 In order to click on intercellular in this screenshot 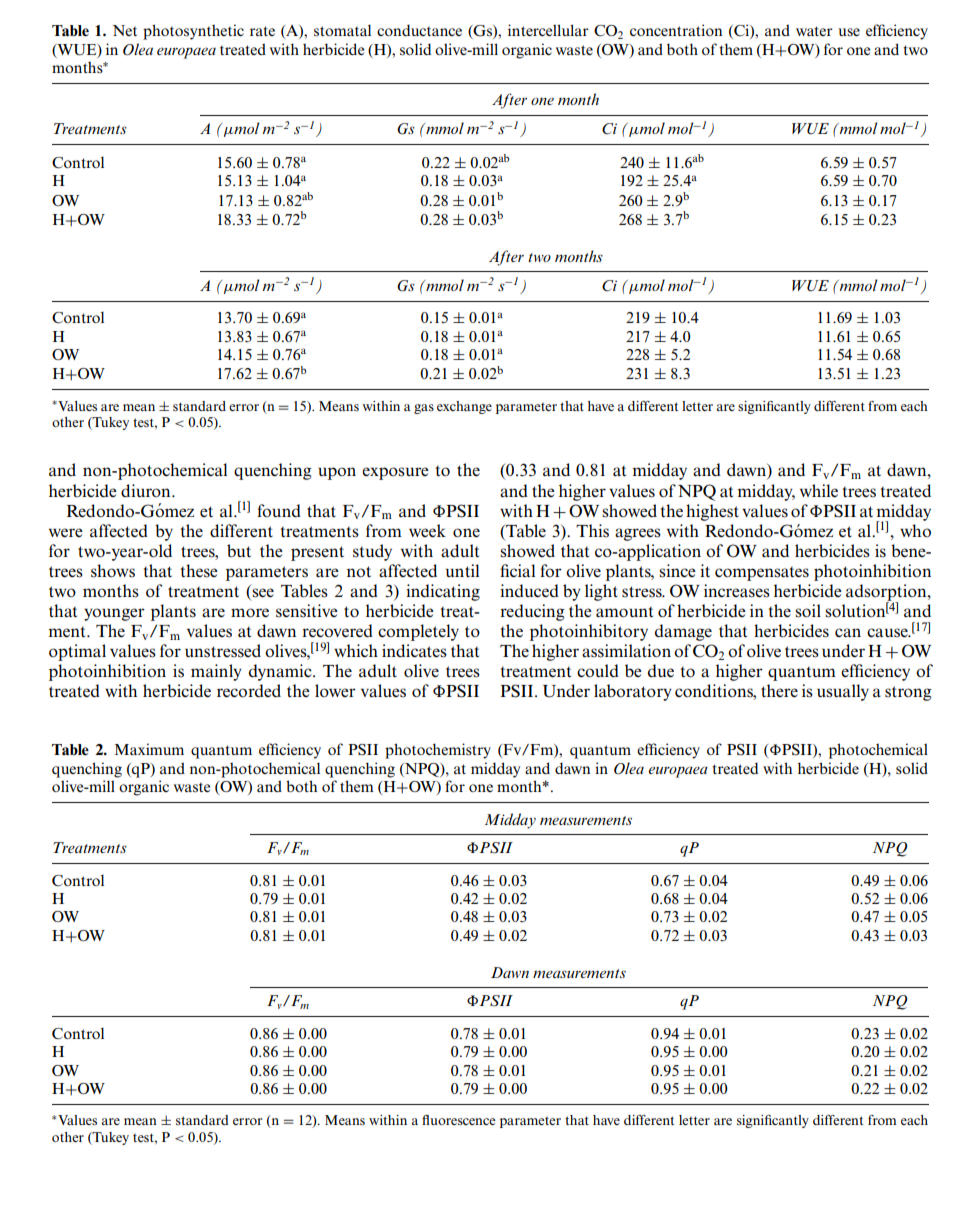, I will do `click(548, 30)`.
